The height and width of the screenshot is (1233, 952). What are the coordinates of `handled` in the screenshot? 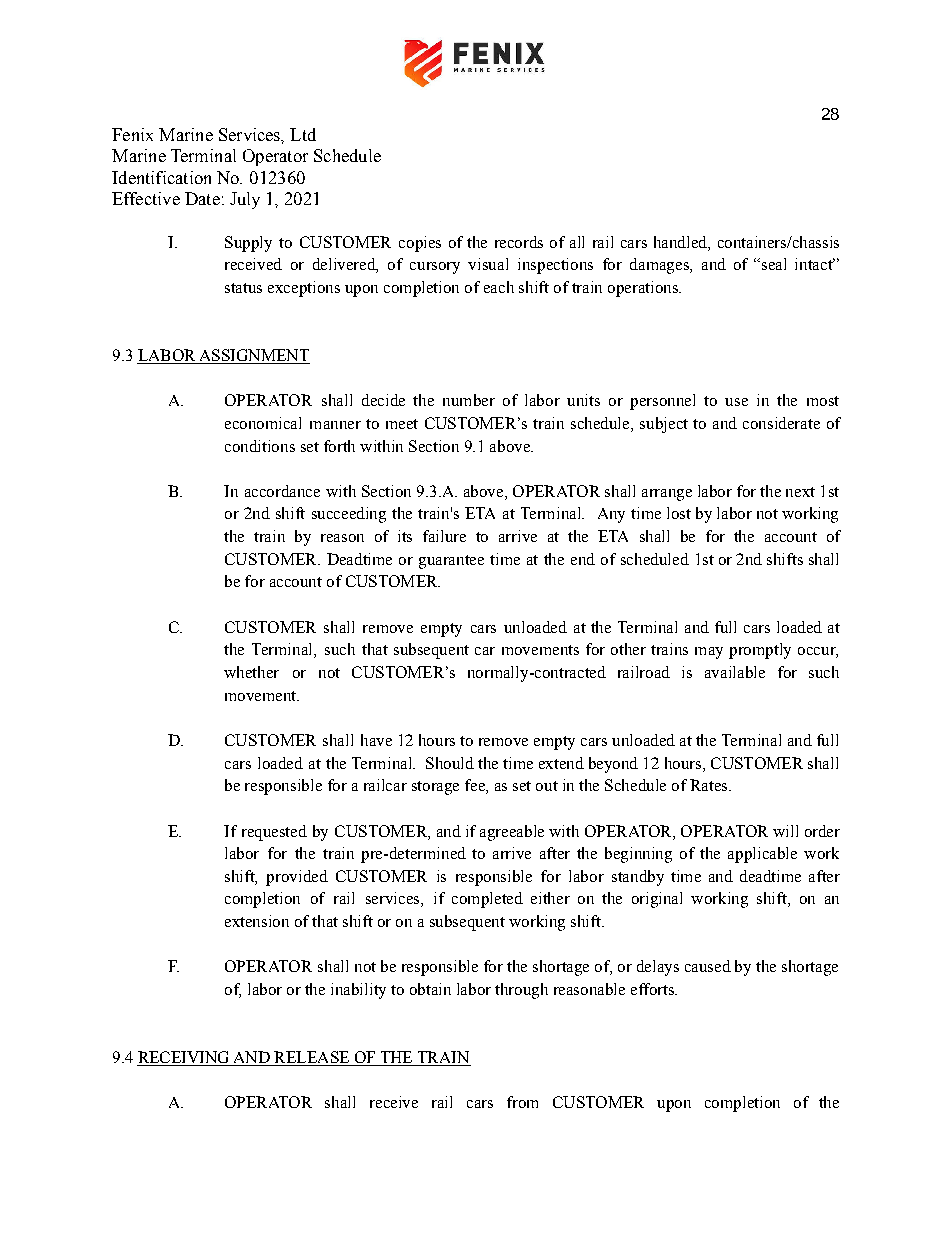 It's located at (681, 242).
